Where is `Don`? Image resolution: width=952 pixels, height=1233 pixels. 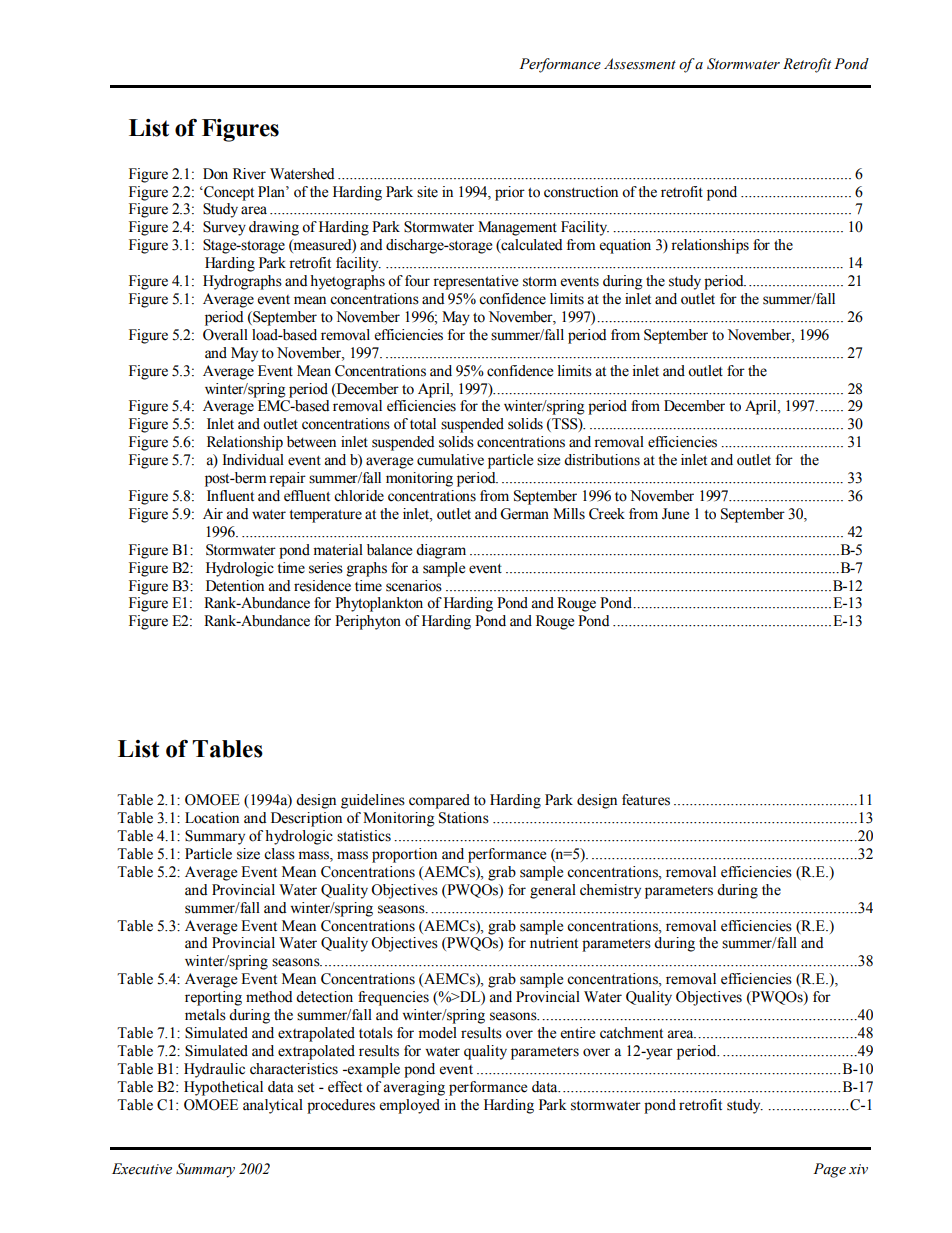 Don is located at coordinates (215, 174).
